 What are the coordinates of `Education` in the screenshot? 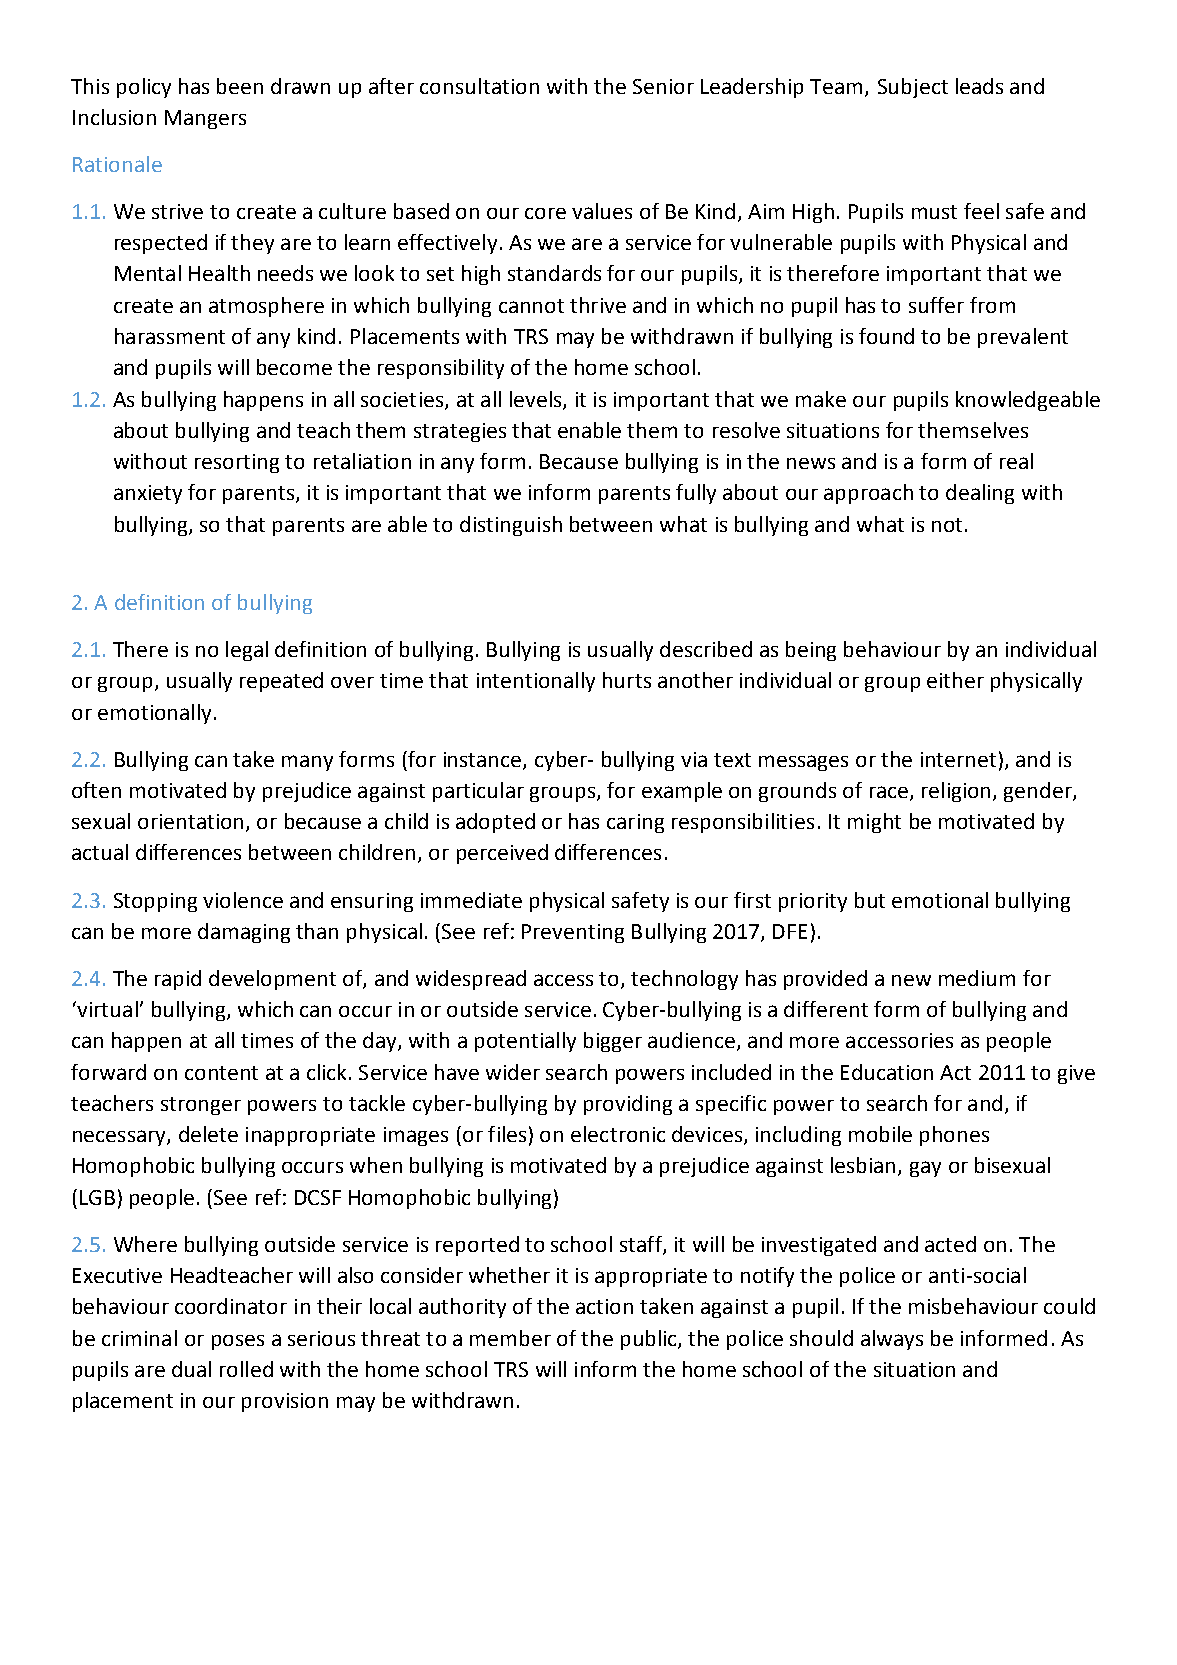 It's located at (887, 1072).
